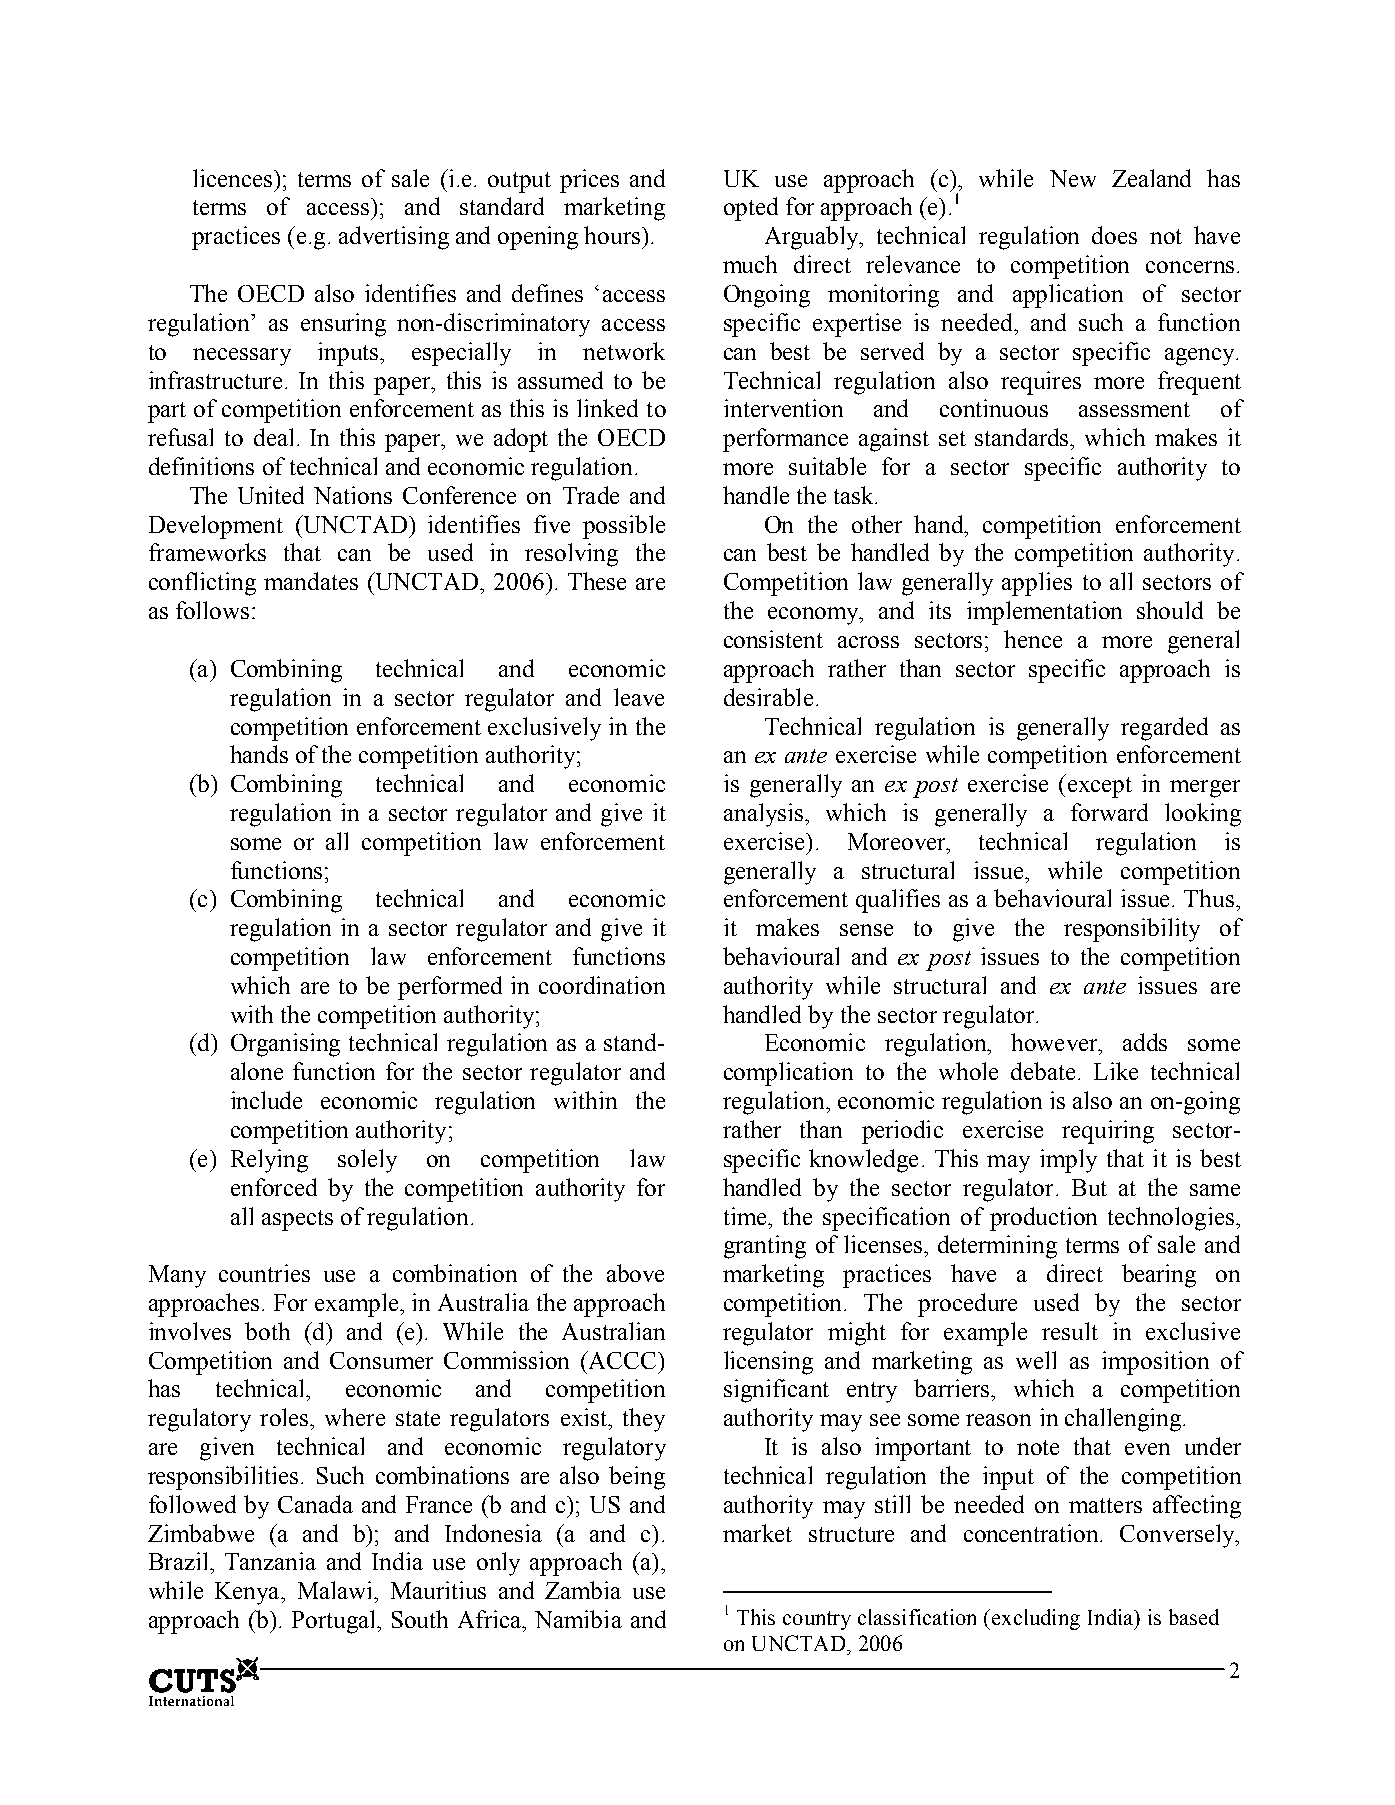 The height and width of the image is (1805, 1395). I want to click on performed, so click(450, 988).
